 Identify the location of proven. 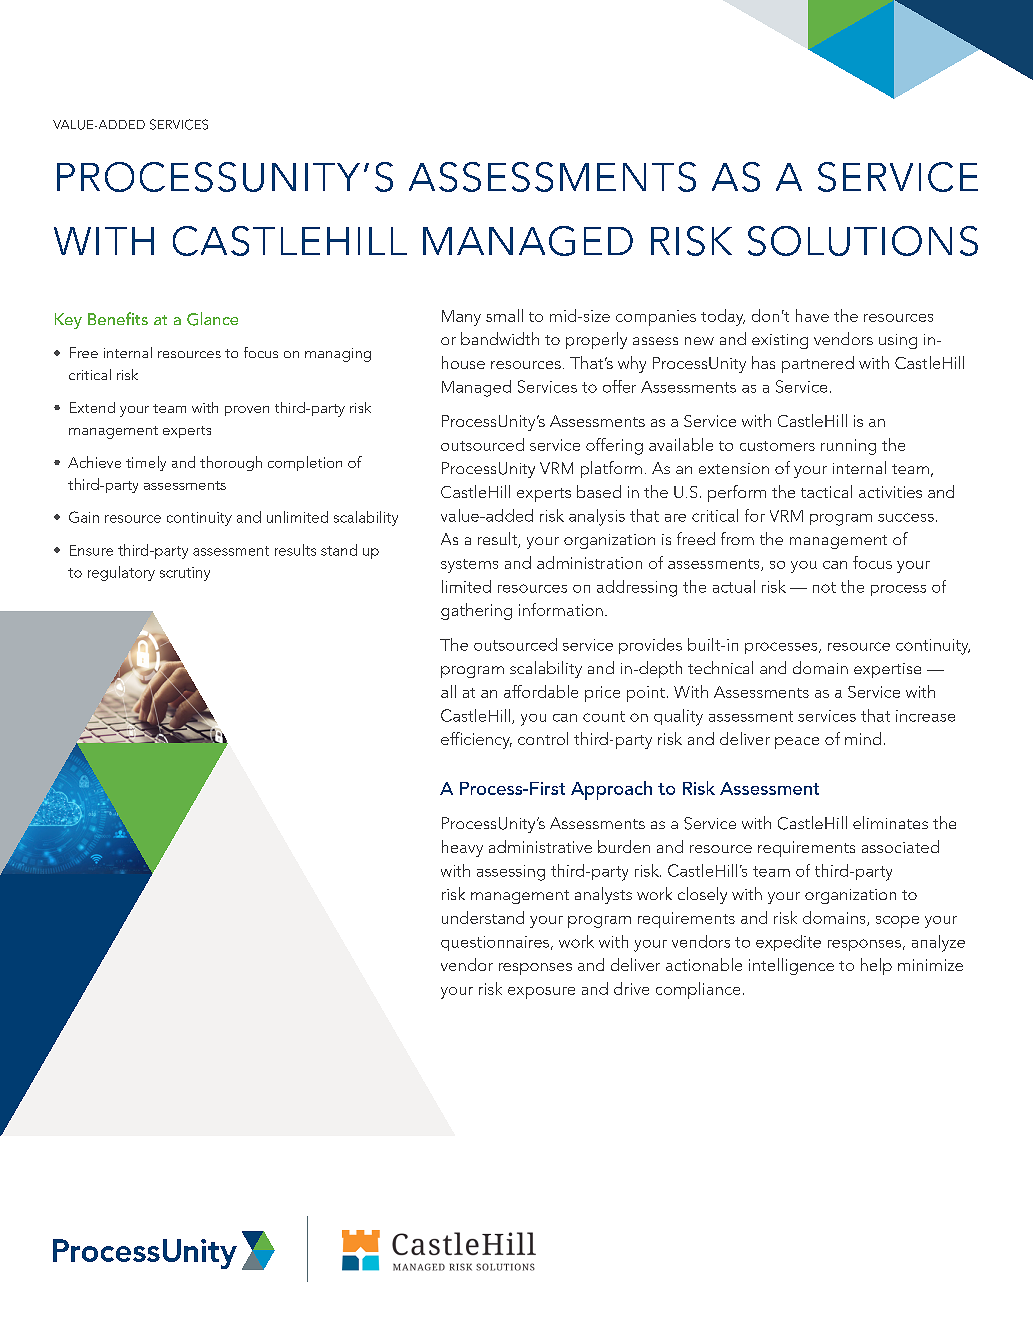
(247, 411).
